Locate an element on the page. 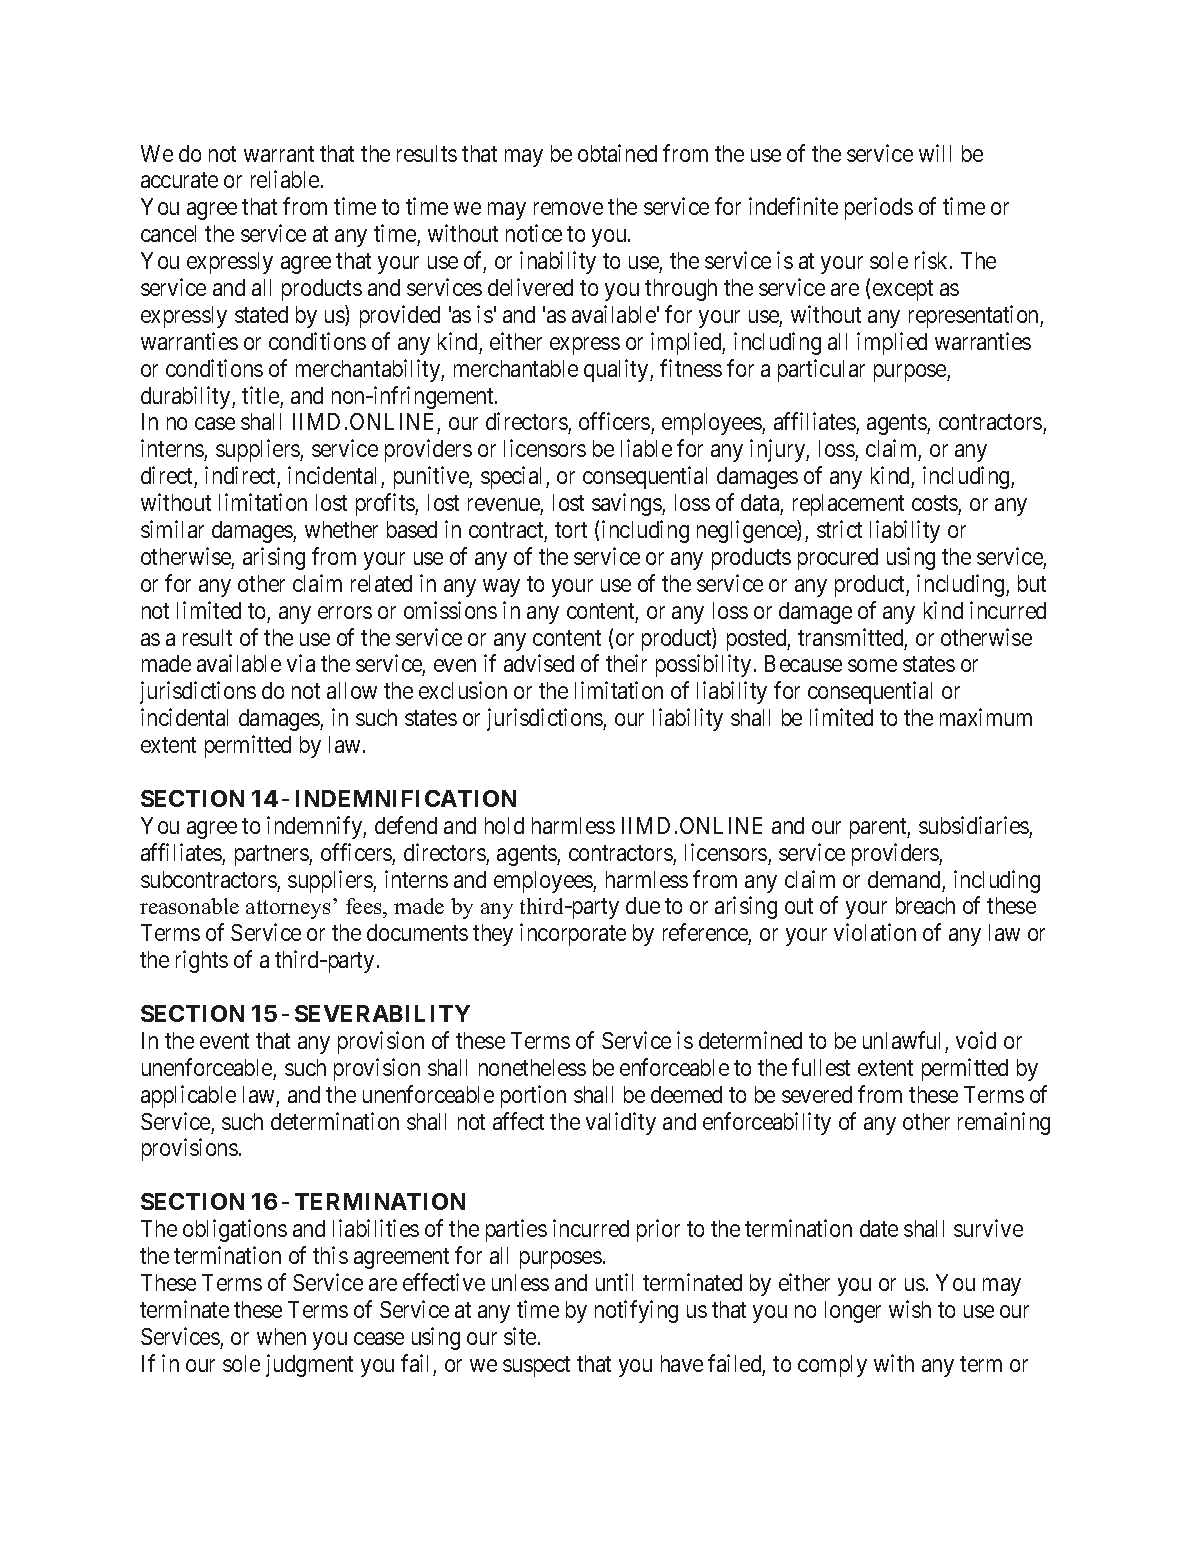 The width and height of the document is (1192, 1543). applicable is located at coordinates (188, 1096).
